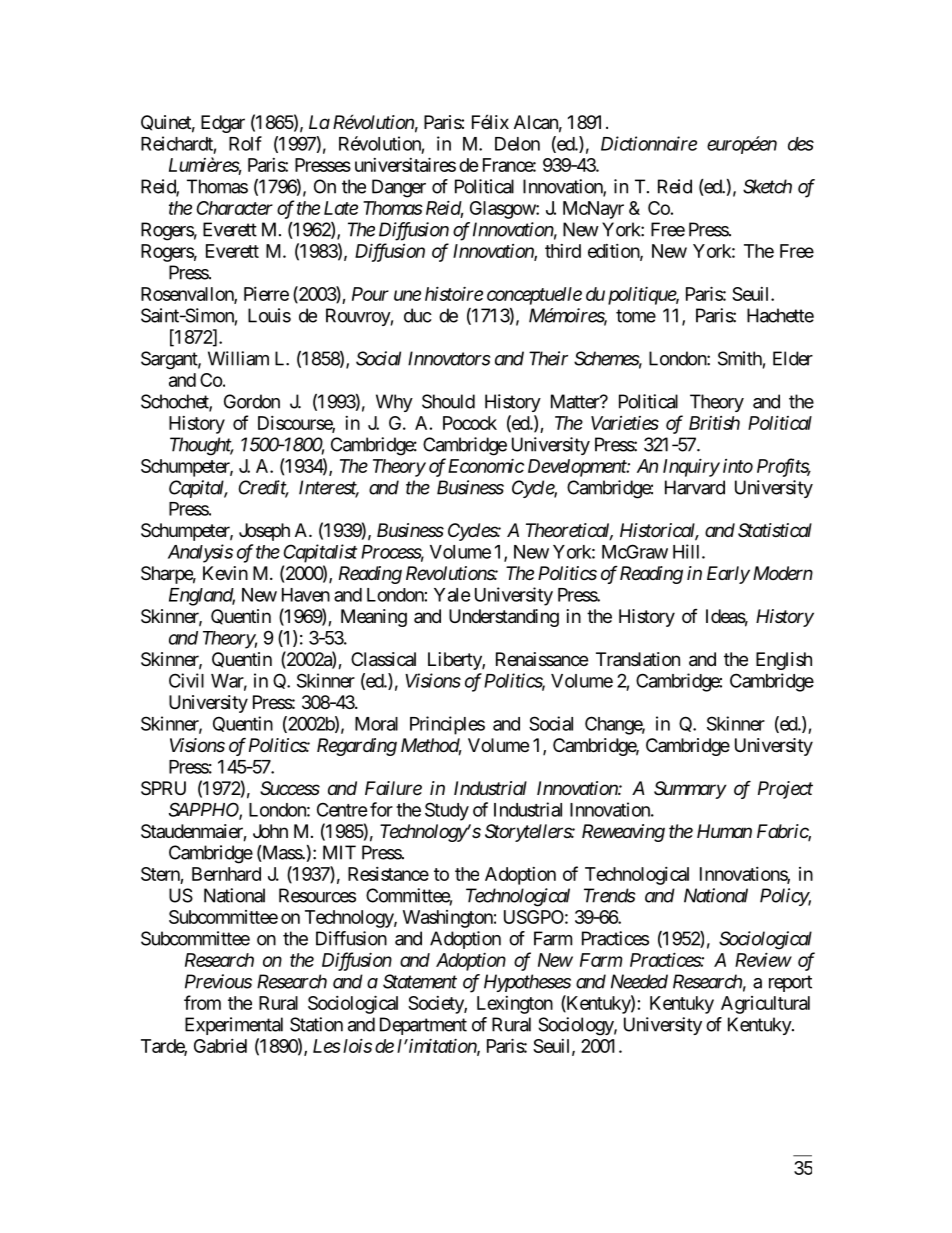  What do you see at coordinates (290, 788) in the screenshot?
I see `Success` at bounding box center [290, 788].
